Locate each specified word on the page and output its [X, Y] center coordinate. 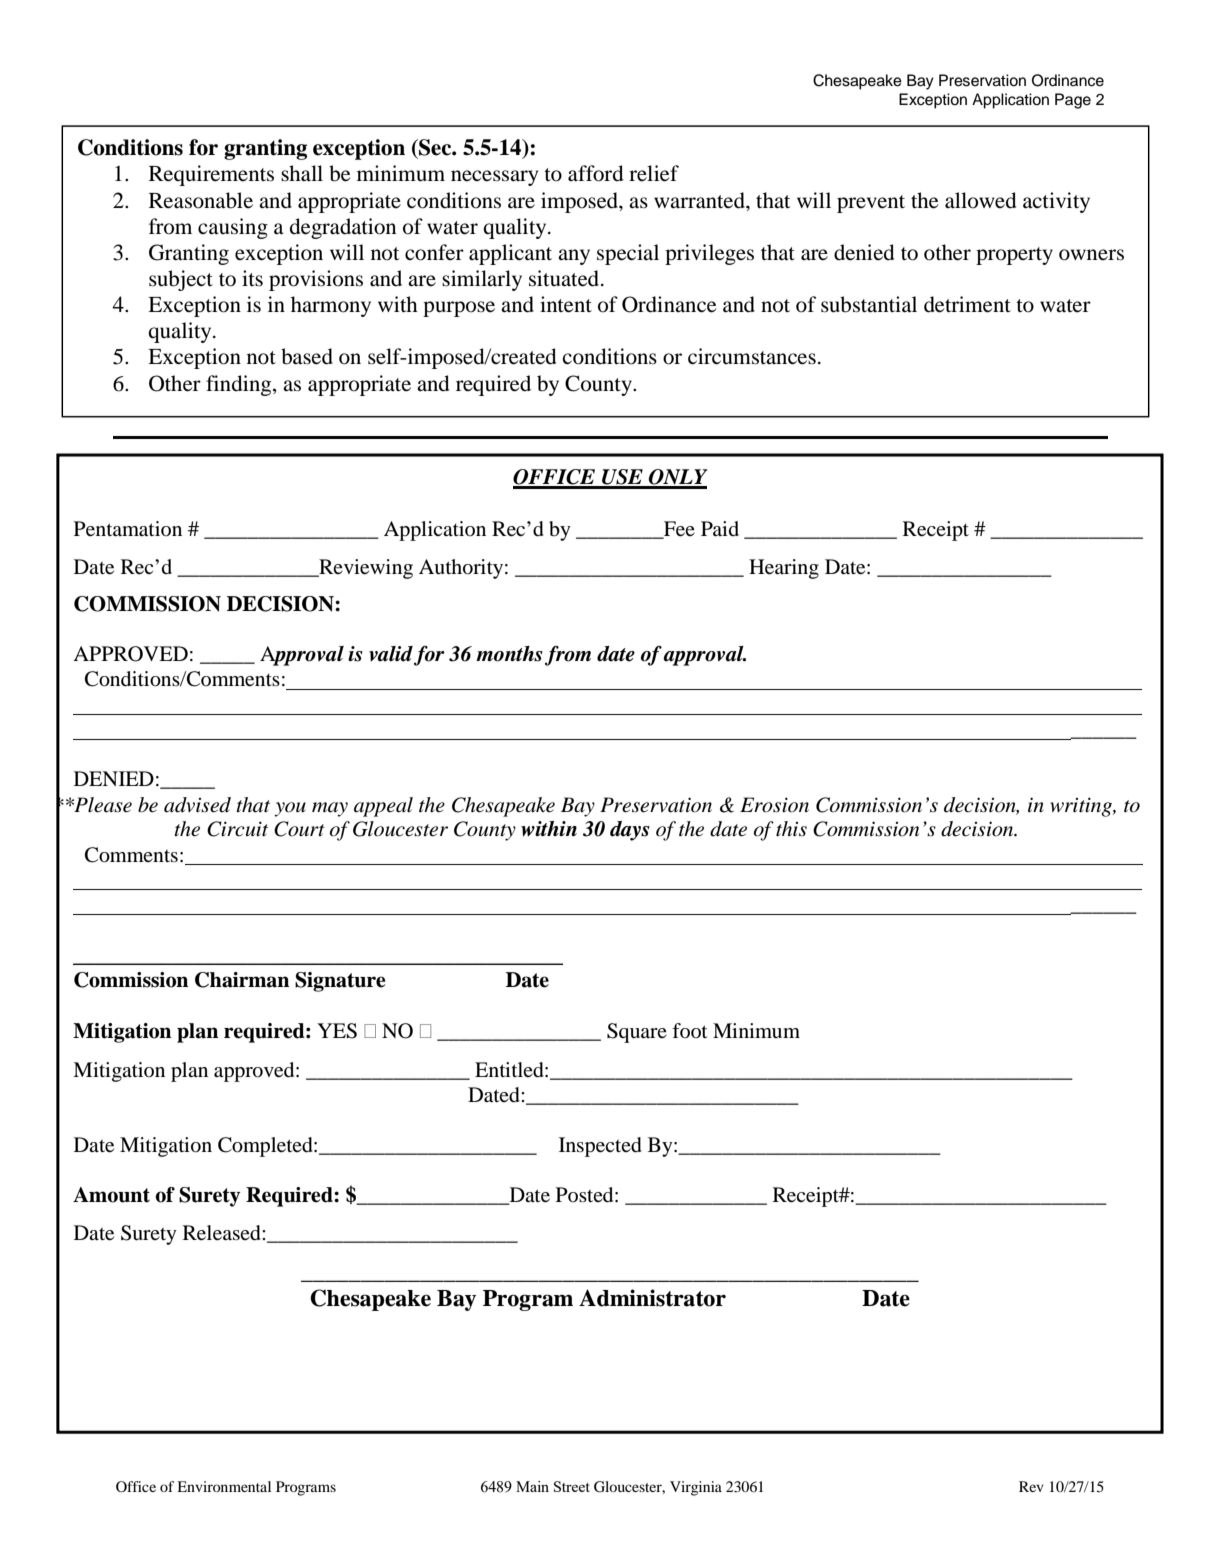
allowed [981, 200]
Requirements [211, 175]
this [791, 829]
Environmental [224, 1486]
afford [596, 173]
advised [197, 805]
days [630, 831]
